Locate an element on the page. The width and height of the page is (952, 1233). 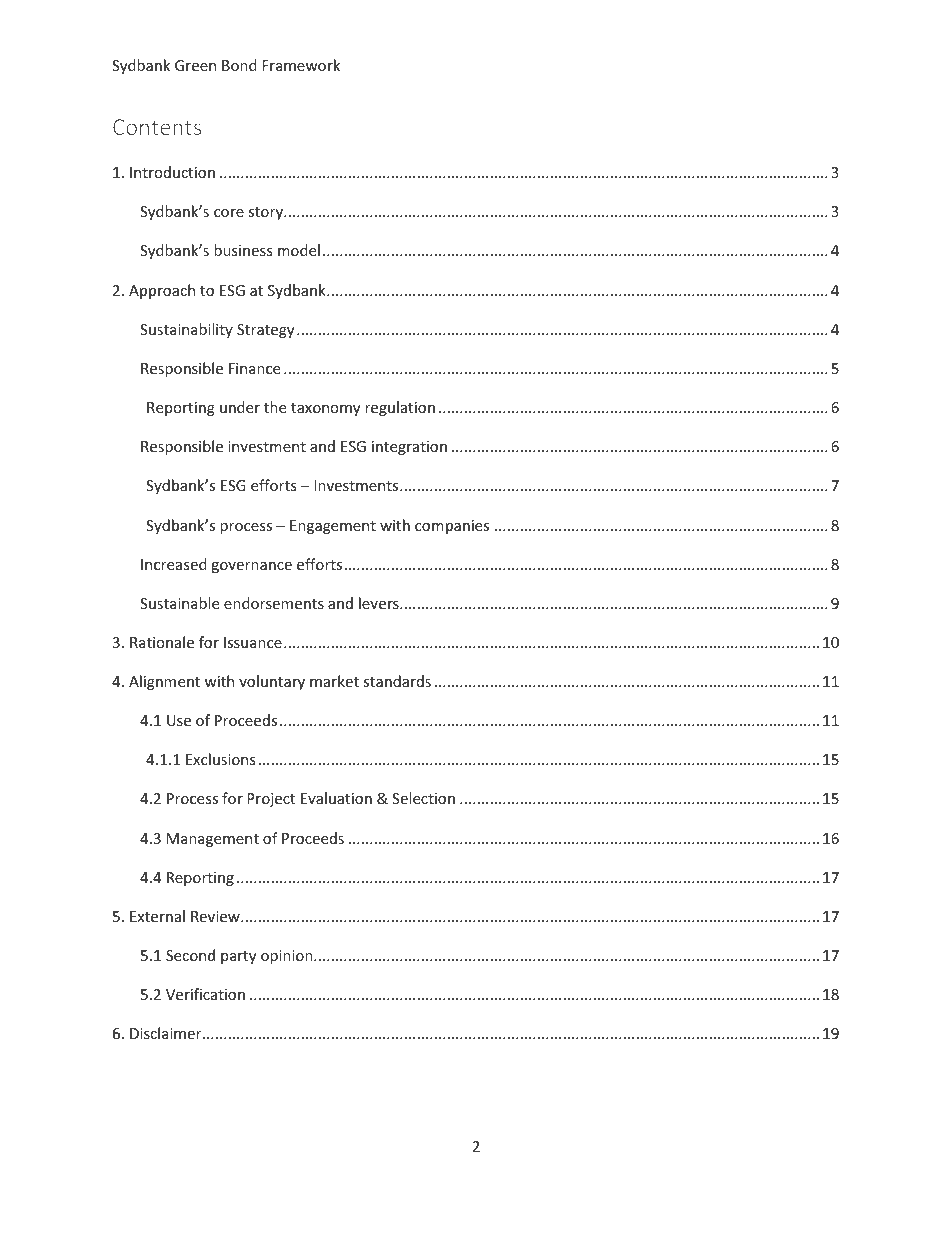
Second is located at coordinates (190, 955).
